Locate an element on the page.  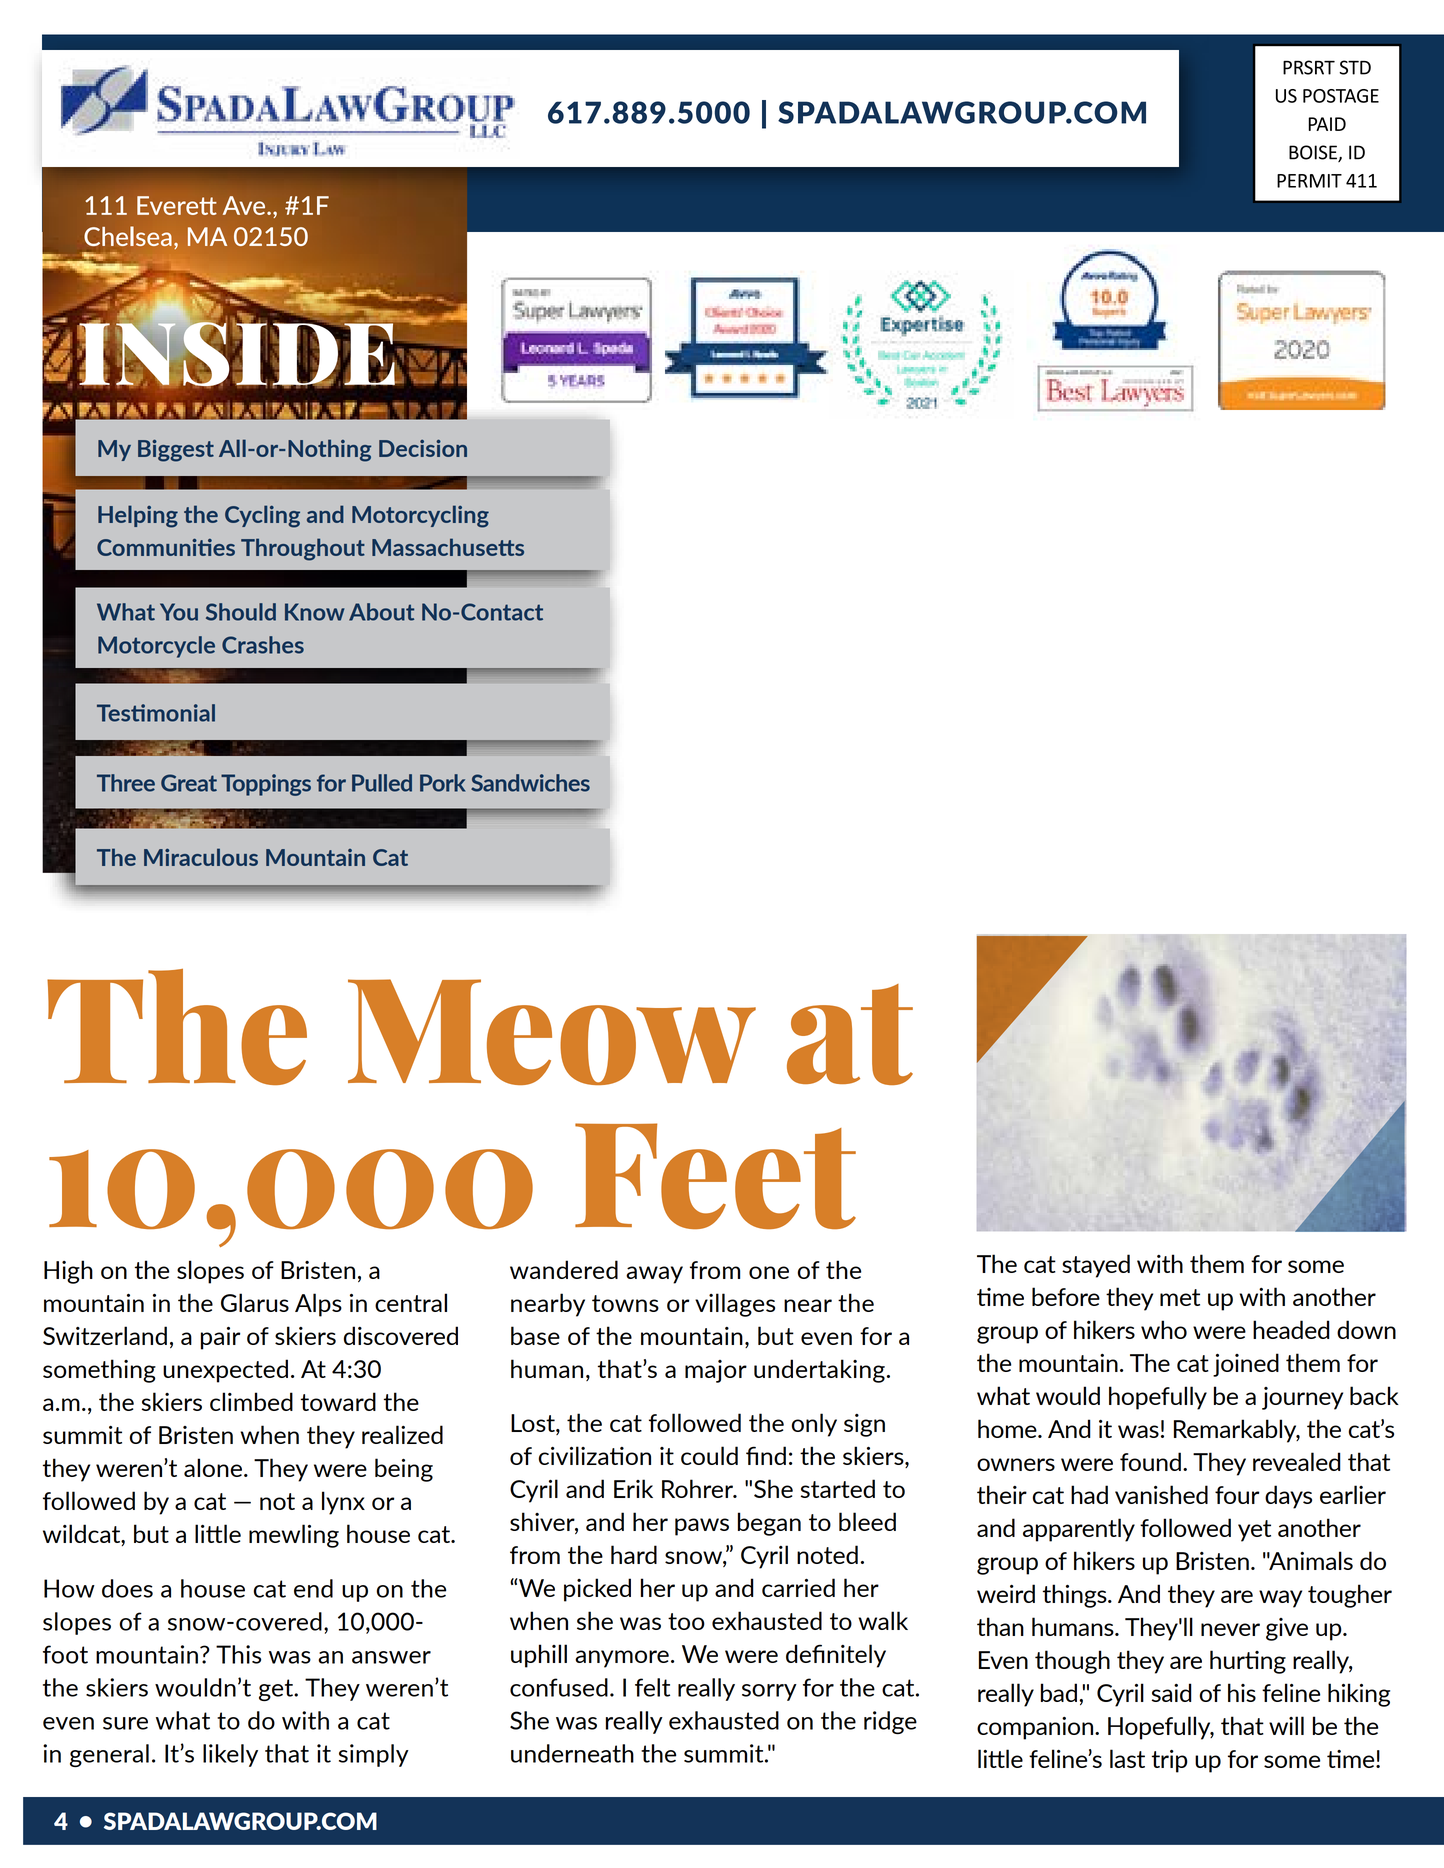
Meow is located at coordinates (552, 1032).
